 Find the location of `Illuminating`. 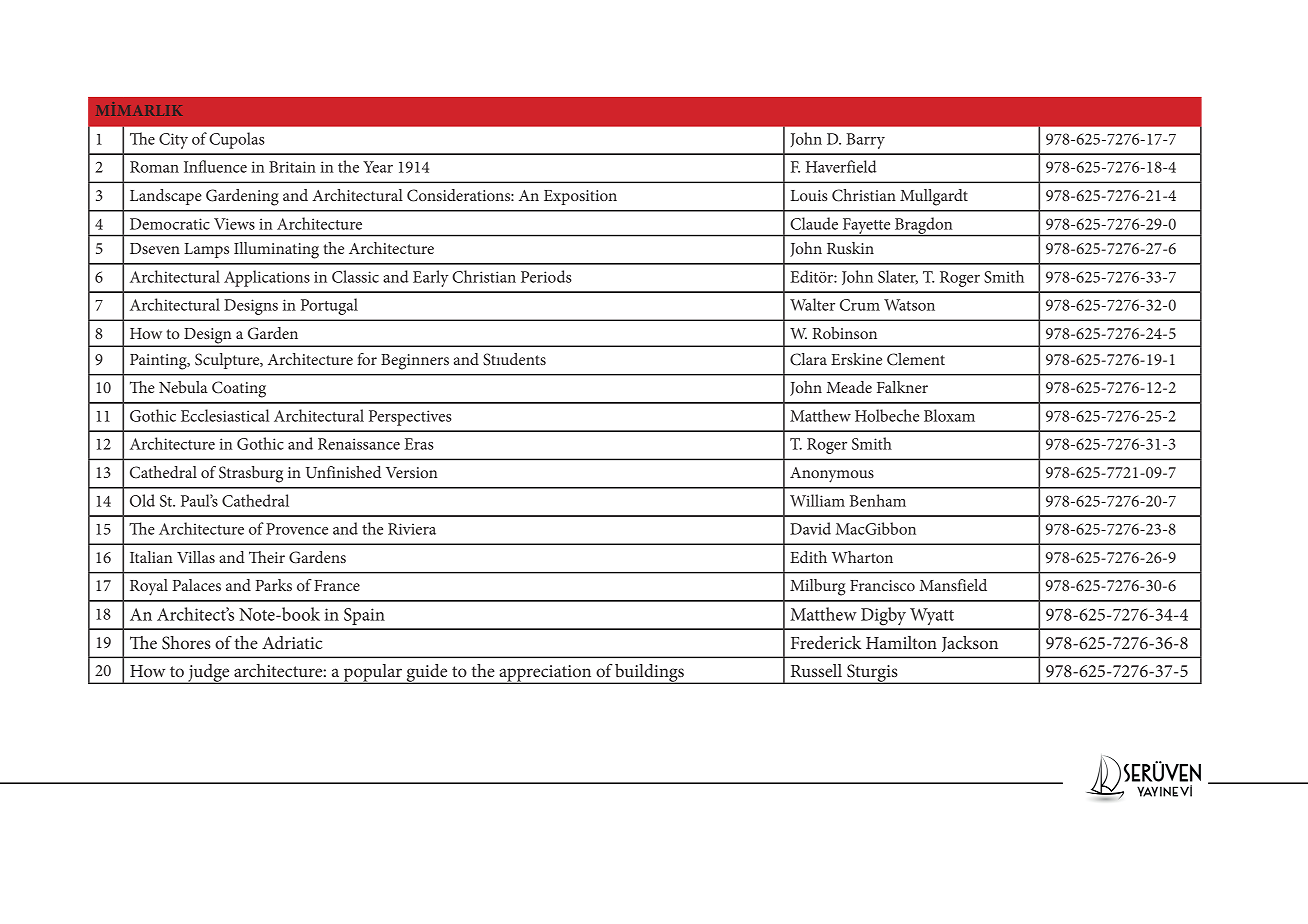

Illuminating is located at coordinates (276, 250).
